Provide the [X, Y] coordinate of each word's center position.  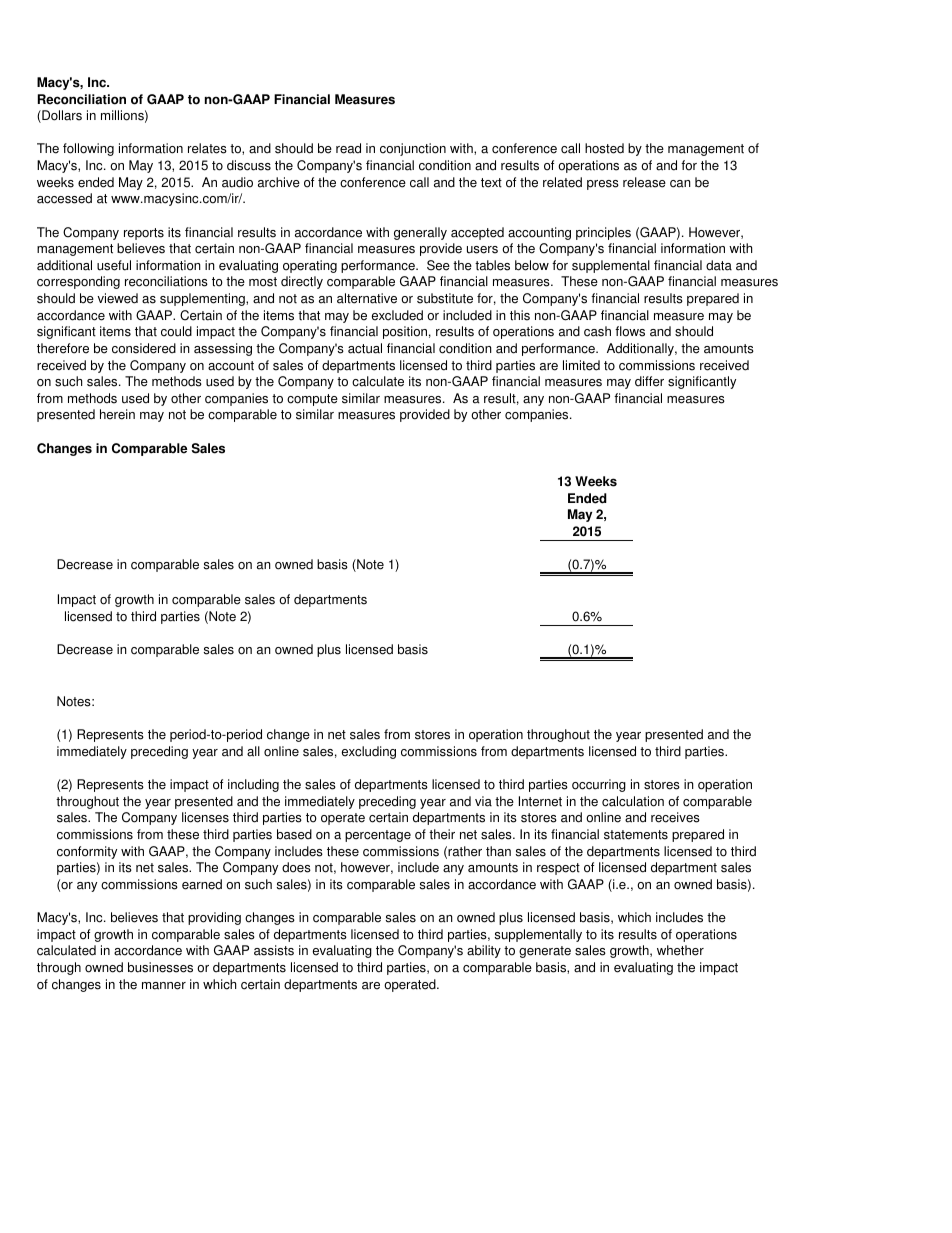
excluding [369, 752]
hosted [604, 148]
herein [117, 414]
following [88, 149]
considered [144, 348]
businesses [160, 967]
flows [630, 331]
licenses [205, 817]
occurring [599, 785]
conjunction [413, 149]
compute [312, 400]
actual [365, 348]
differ [649, 381]
